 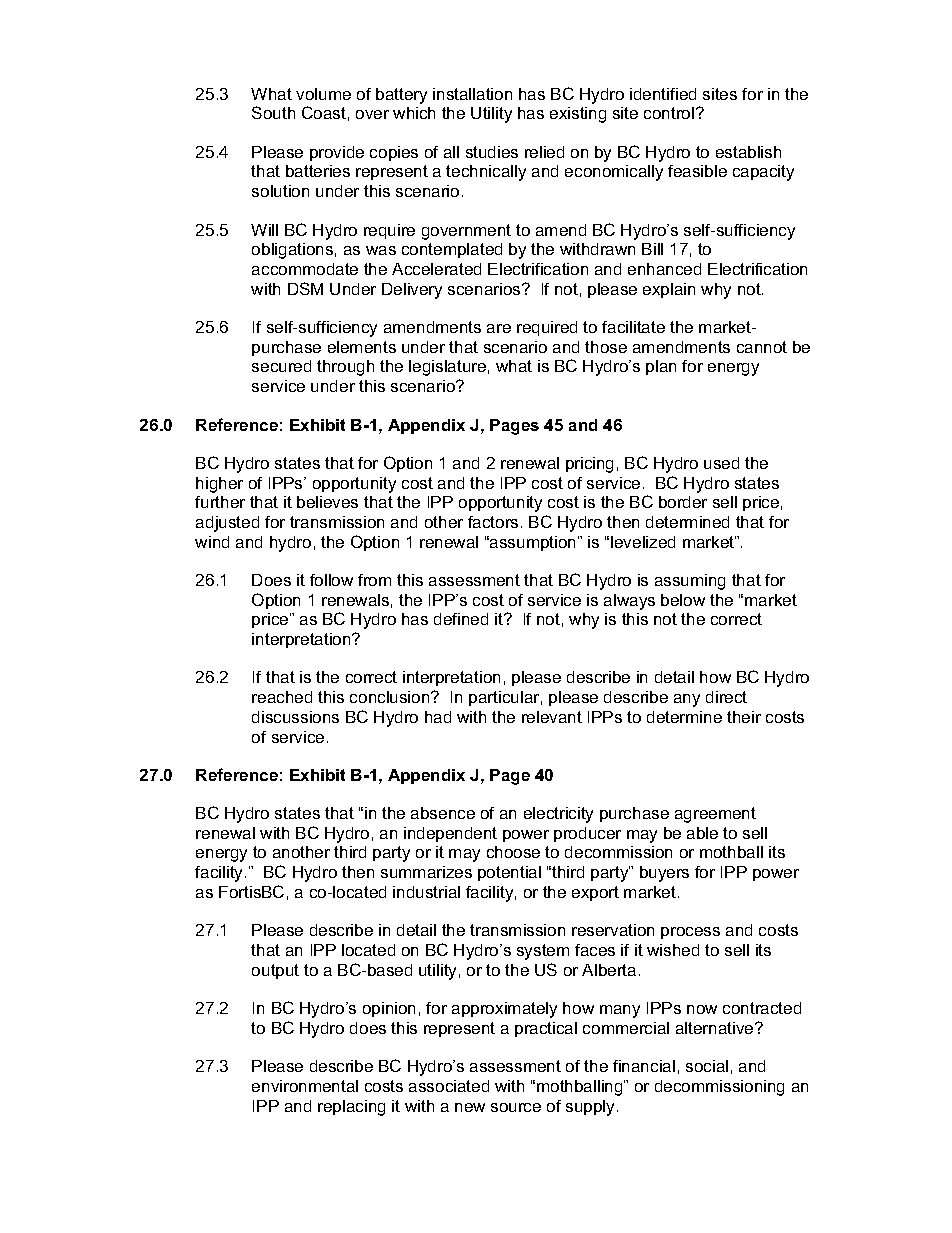 What do you see at coordinates (273, 112) in the page?
I see `South` at bounding box center [273, 112].
